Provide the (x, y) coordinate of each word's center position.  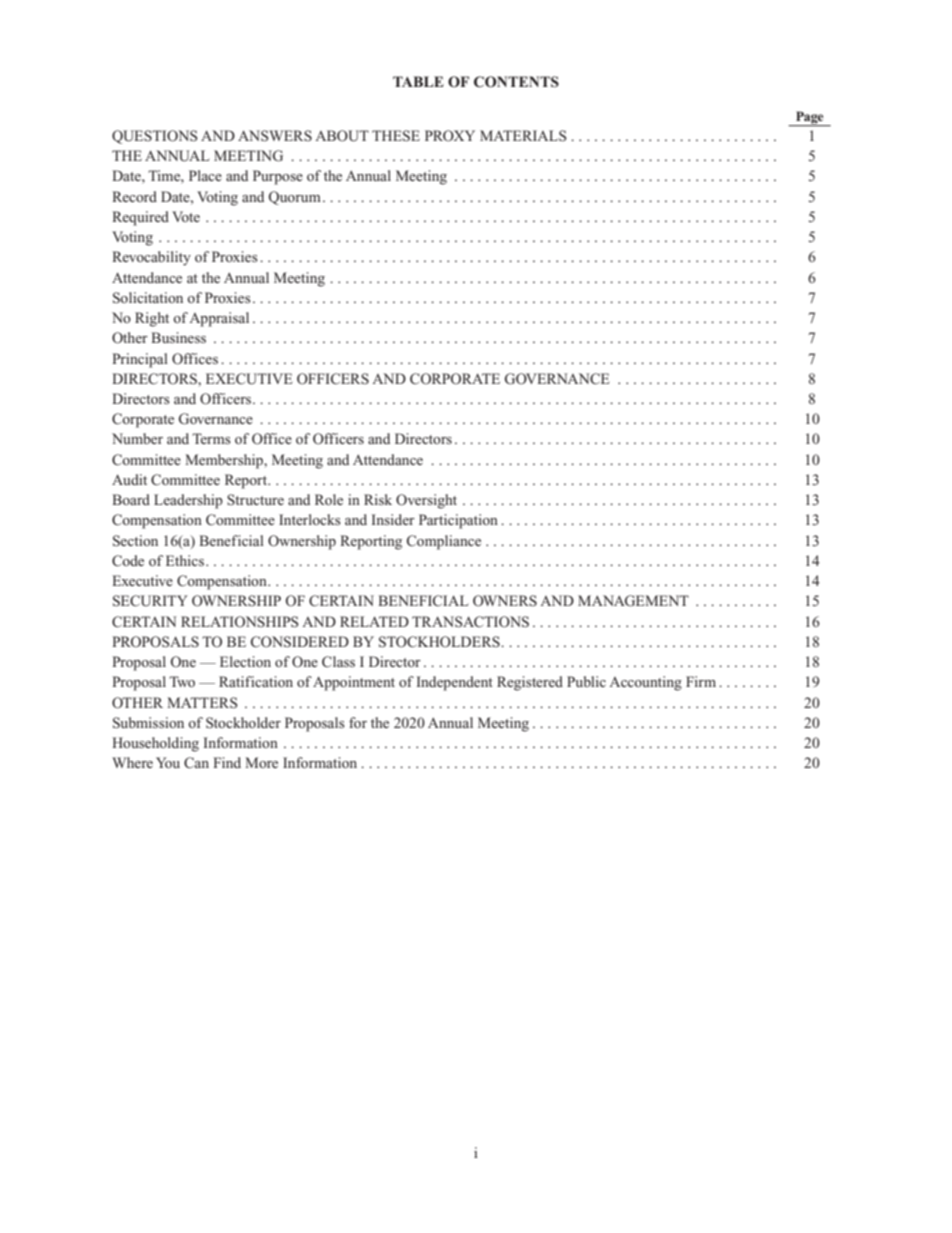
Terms (211, 438)
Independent (455, 683)
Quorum (295, 198)
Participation (458, 521)
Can (196, 763)
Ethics (185, 560)
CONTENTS (516, 82)
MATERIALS (523, 135)
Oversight (426, 501)
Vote (186, 216)
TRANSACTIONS (470, 622)
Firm (701, 681)
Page (809, 118)
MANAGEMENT (633, 601)
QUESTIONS (155, 137)
